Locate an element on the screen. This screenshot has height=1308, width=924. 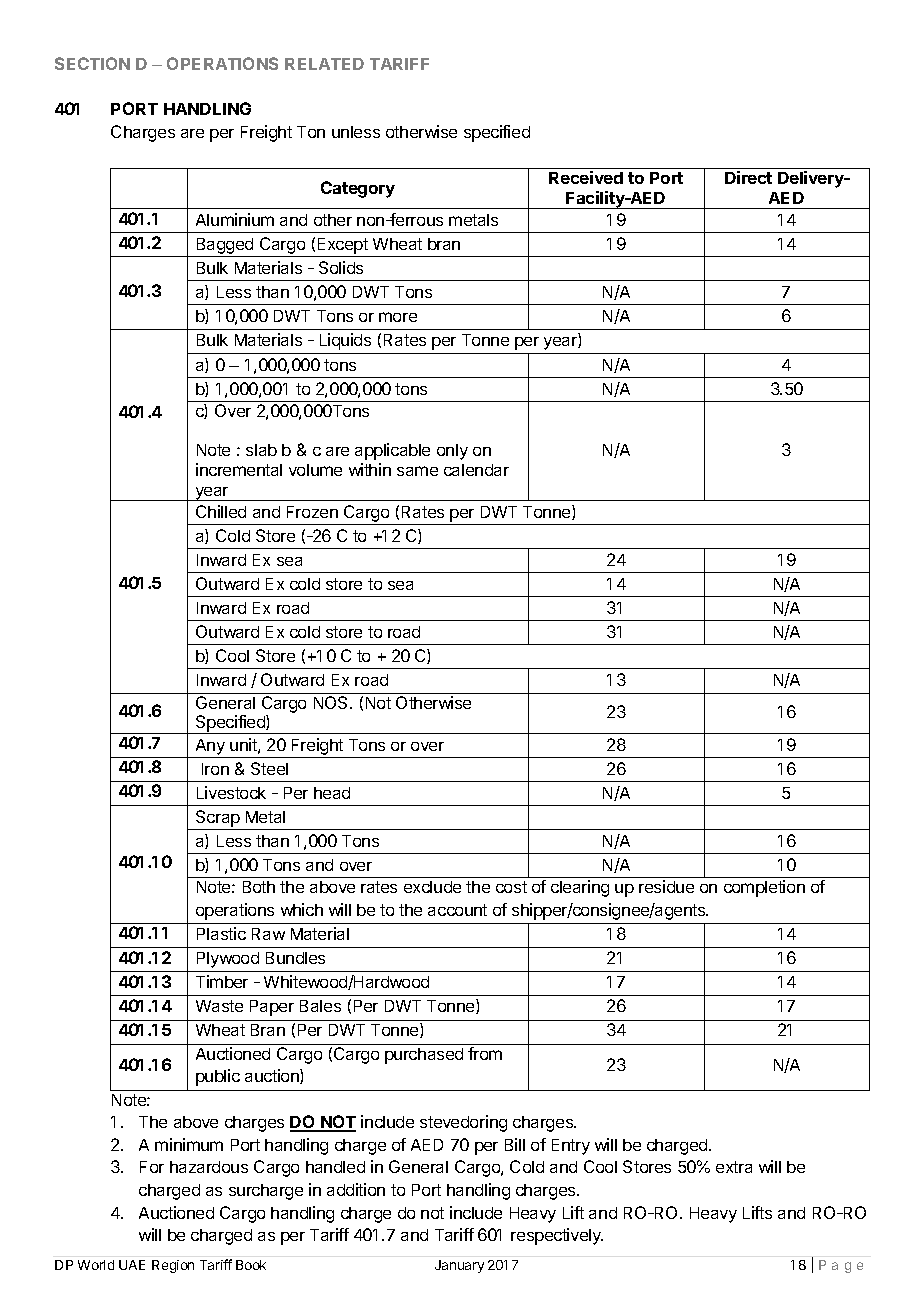
residue is located at coordinates (666, 886).
